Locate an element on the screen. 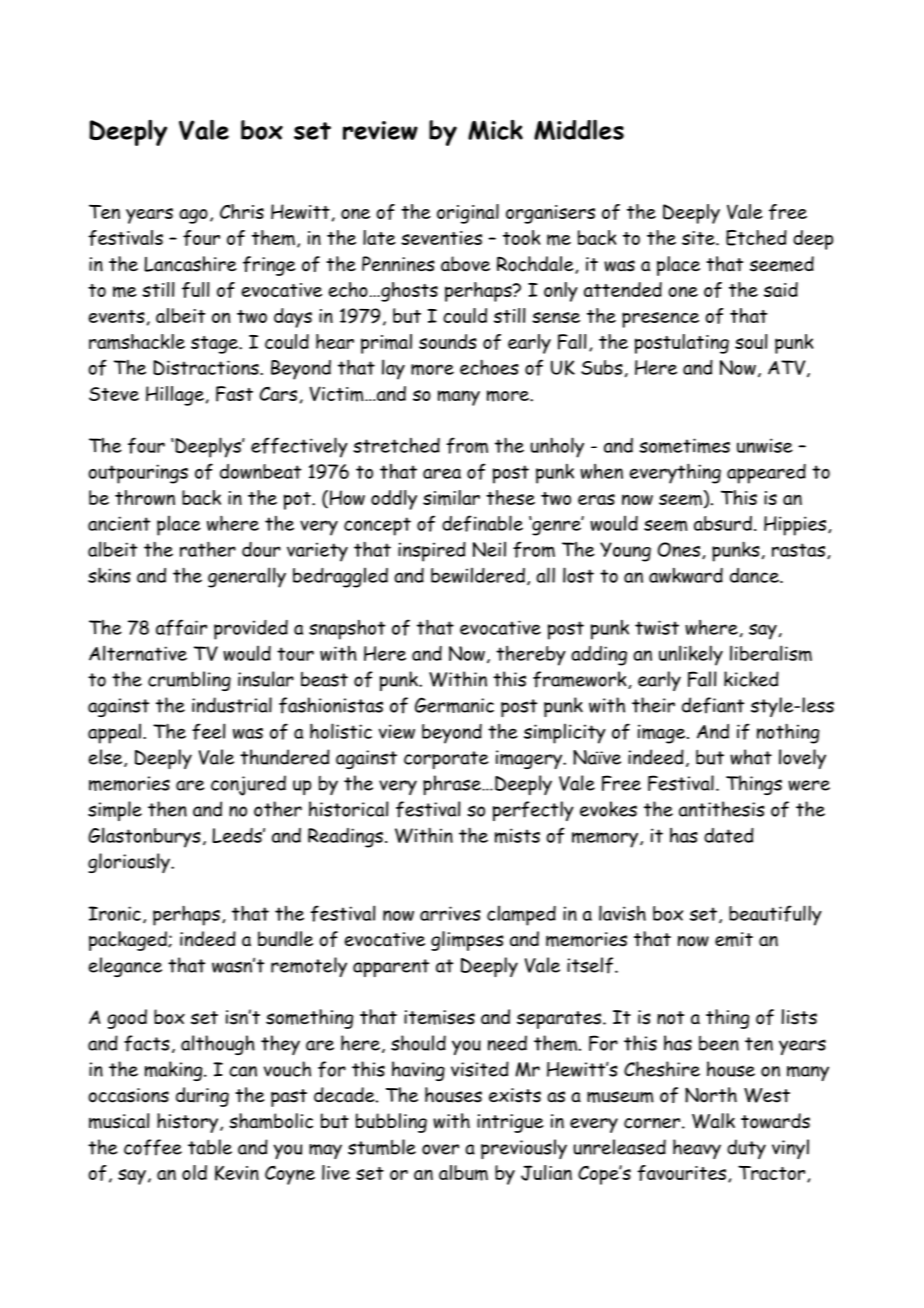 The width and height of the screenshot is (924, 1308). mists is located at coordinates (517, 836).
